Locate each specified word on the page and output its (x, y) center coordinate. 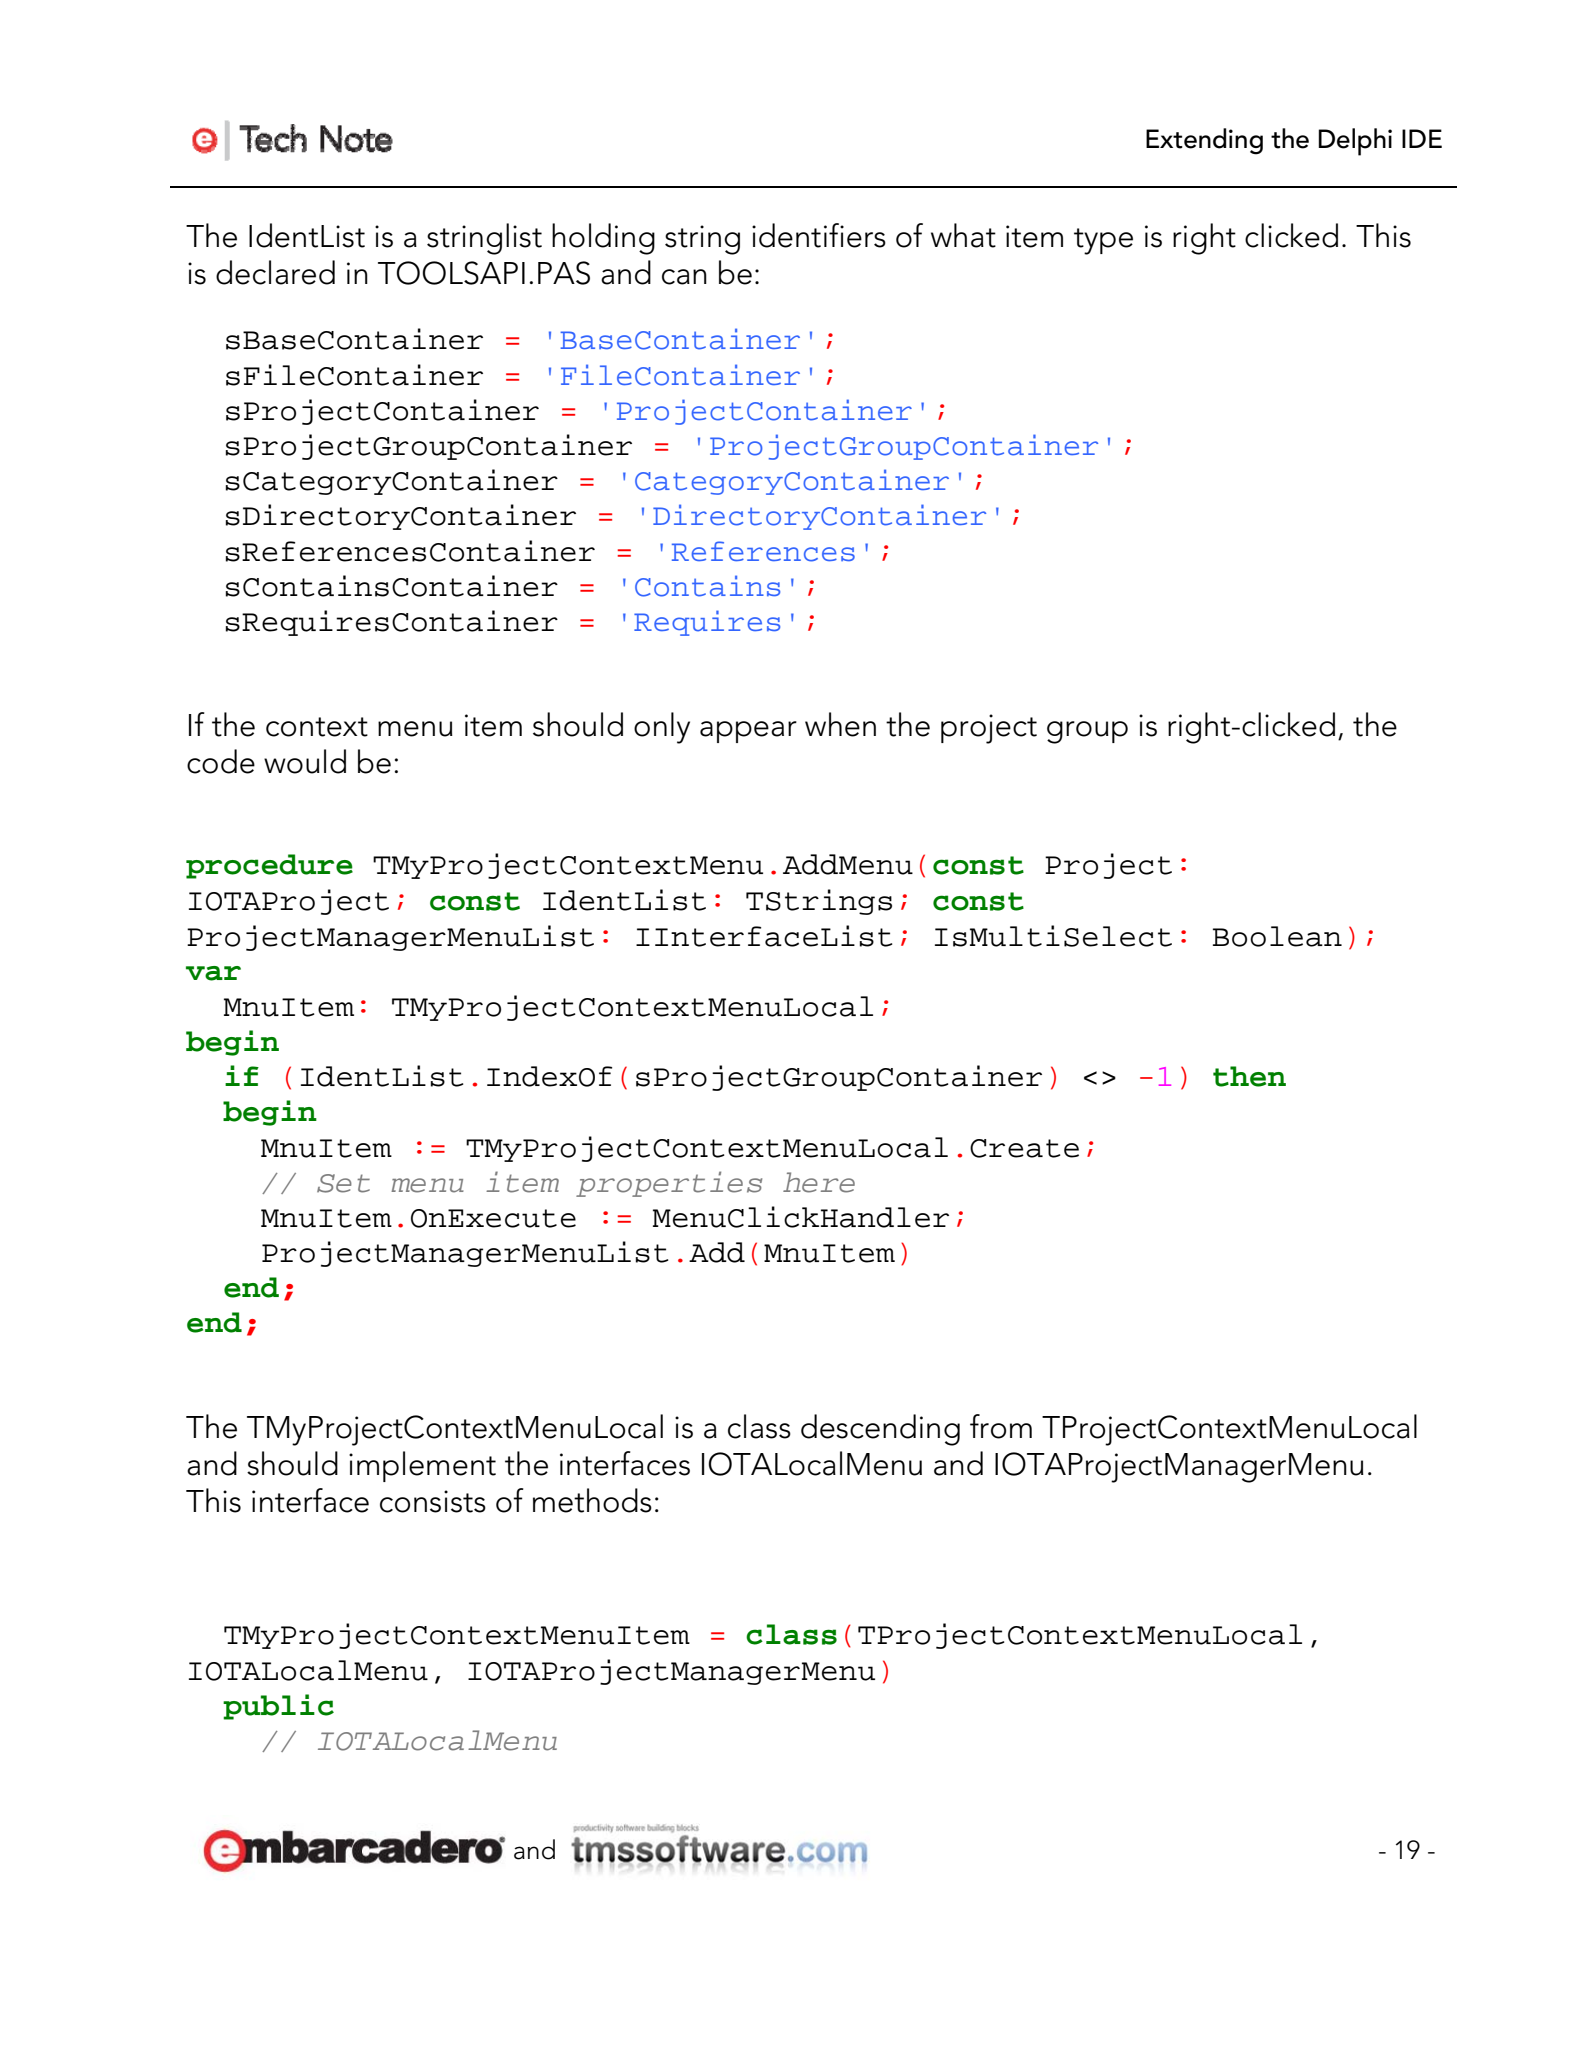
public (278, 1707)
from (1001, 1426)
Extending (1204, 141)
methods (592, 1500)
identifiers (819, 235)
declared (275, 272)
